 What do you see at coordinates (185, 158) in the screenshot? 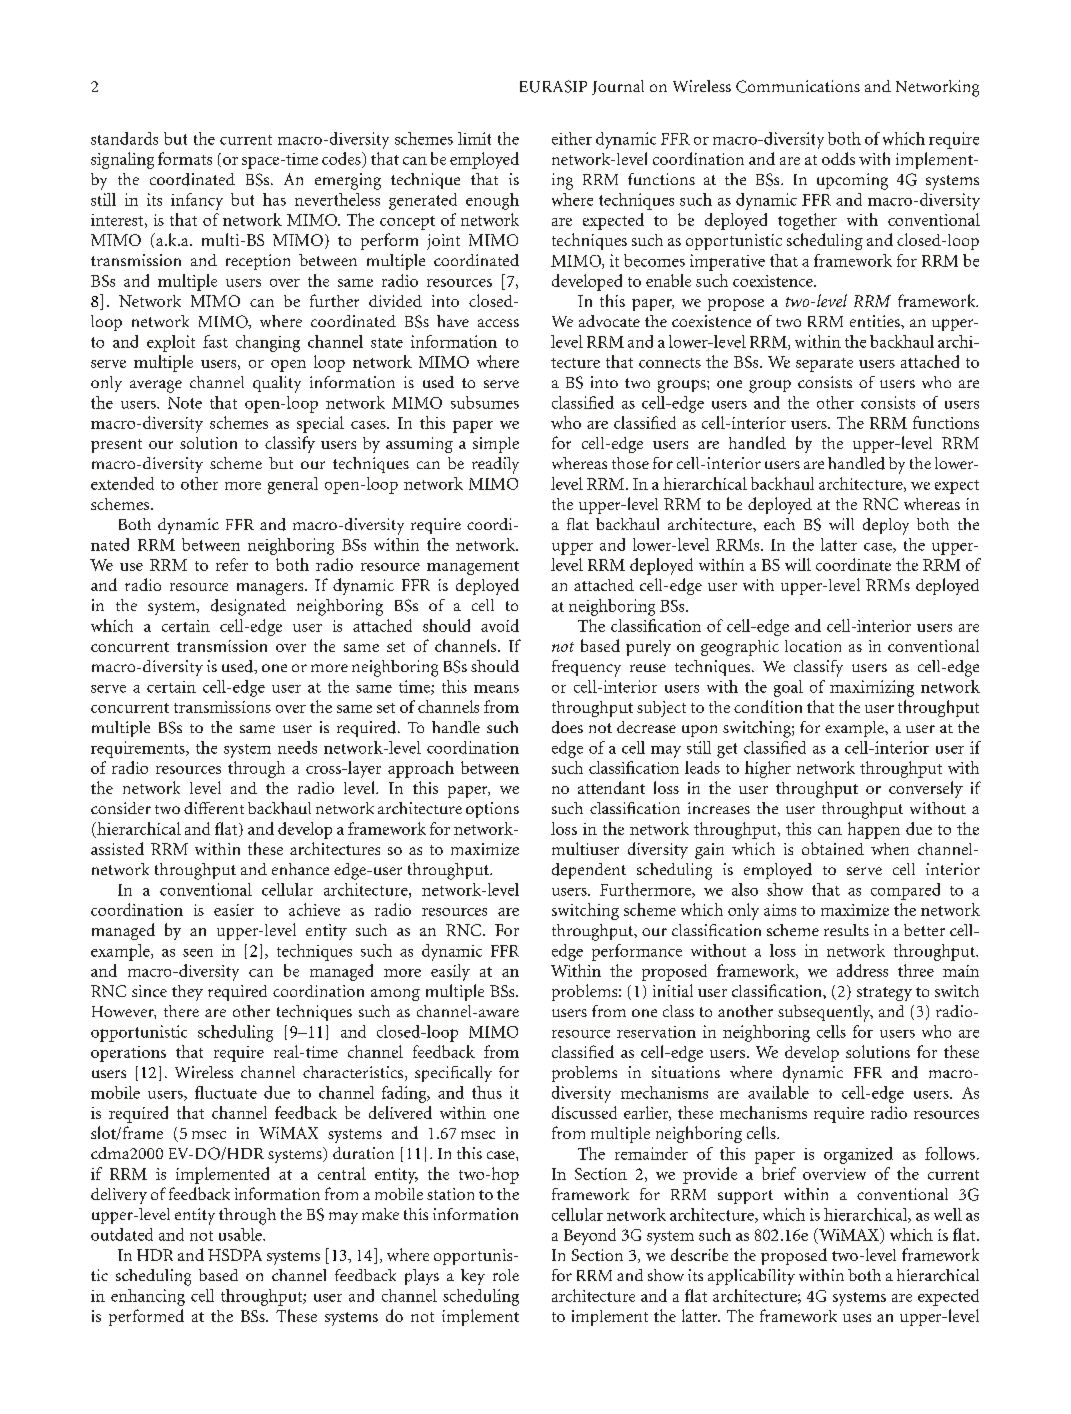
I see `formats` at bounding box center [185, 158].
